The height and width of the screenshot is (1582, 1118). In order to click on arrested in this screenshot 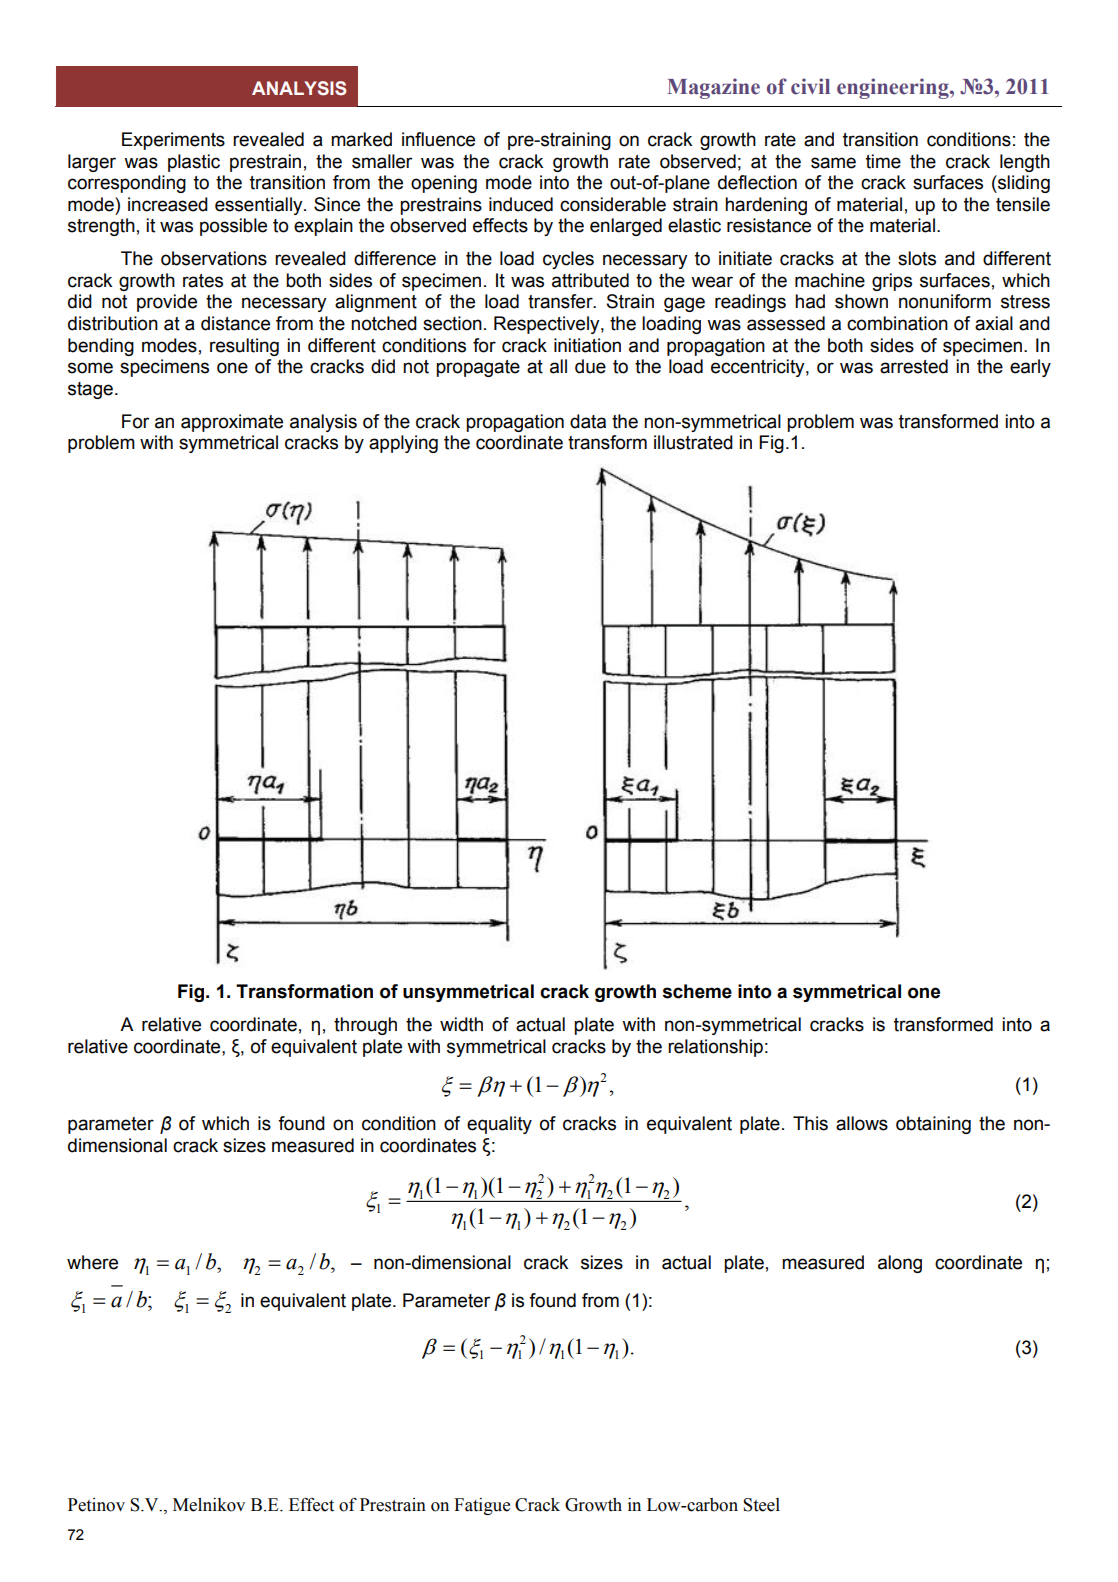, I will do `click(914, 366)`.
